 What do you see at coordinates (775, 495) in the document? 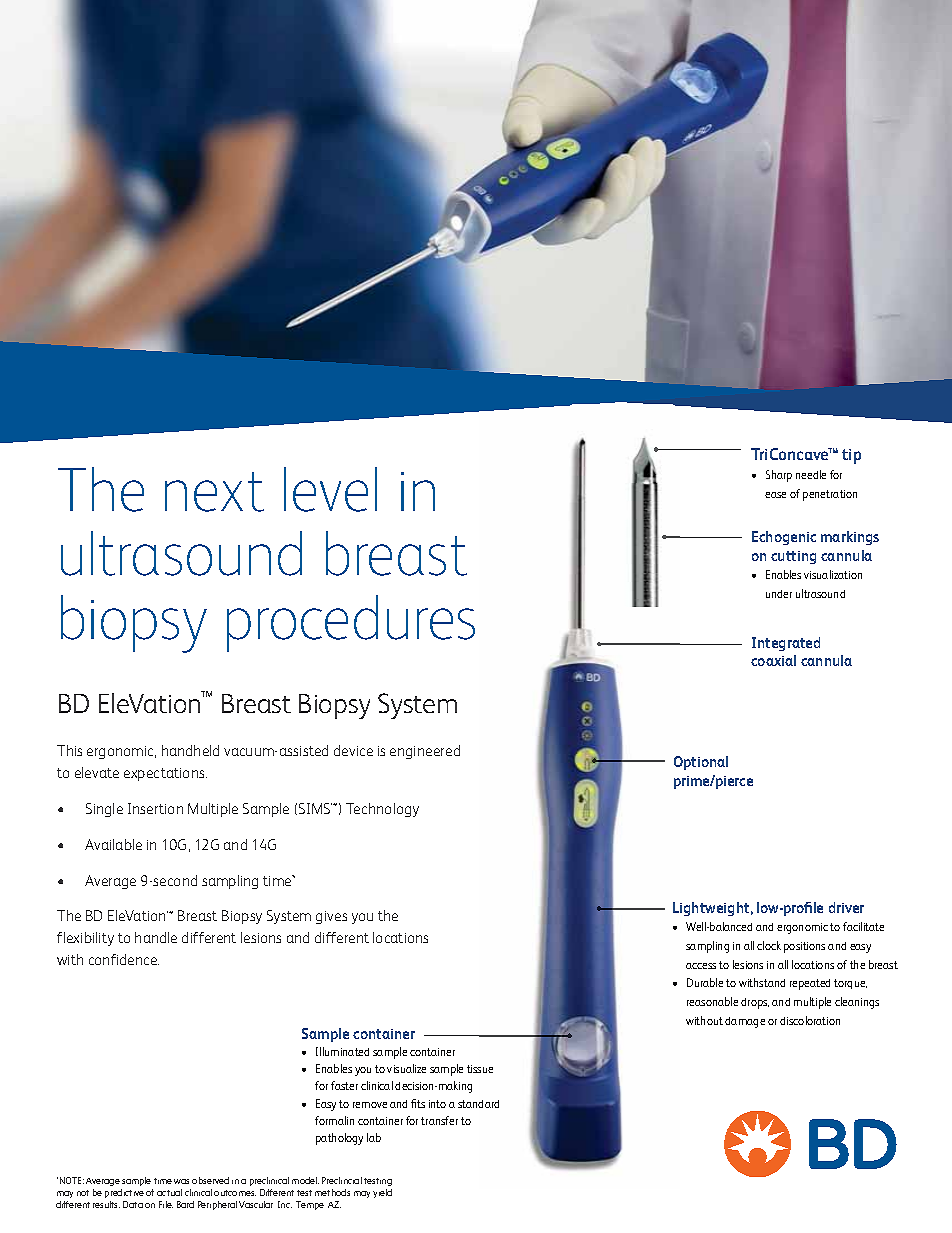
I see `ease` at bounding box center [775, 495].
